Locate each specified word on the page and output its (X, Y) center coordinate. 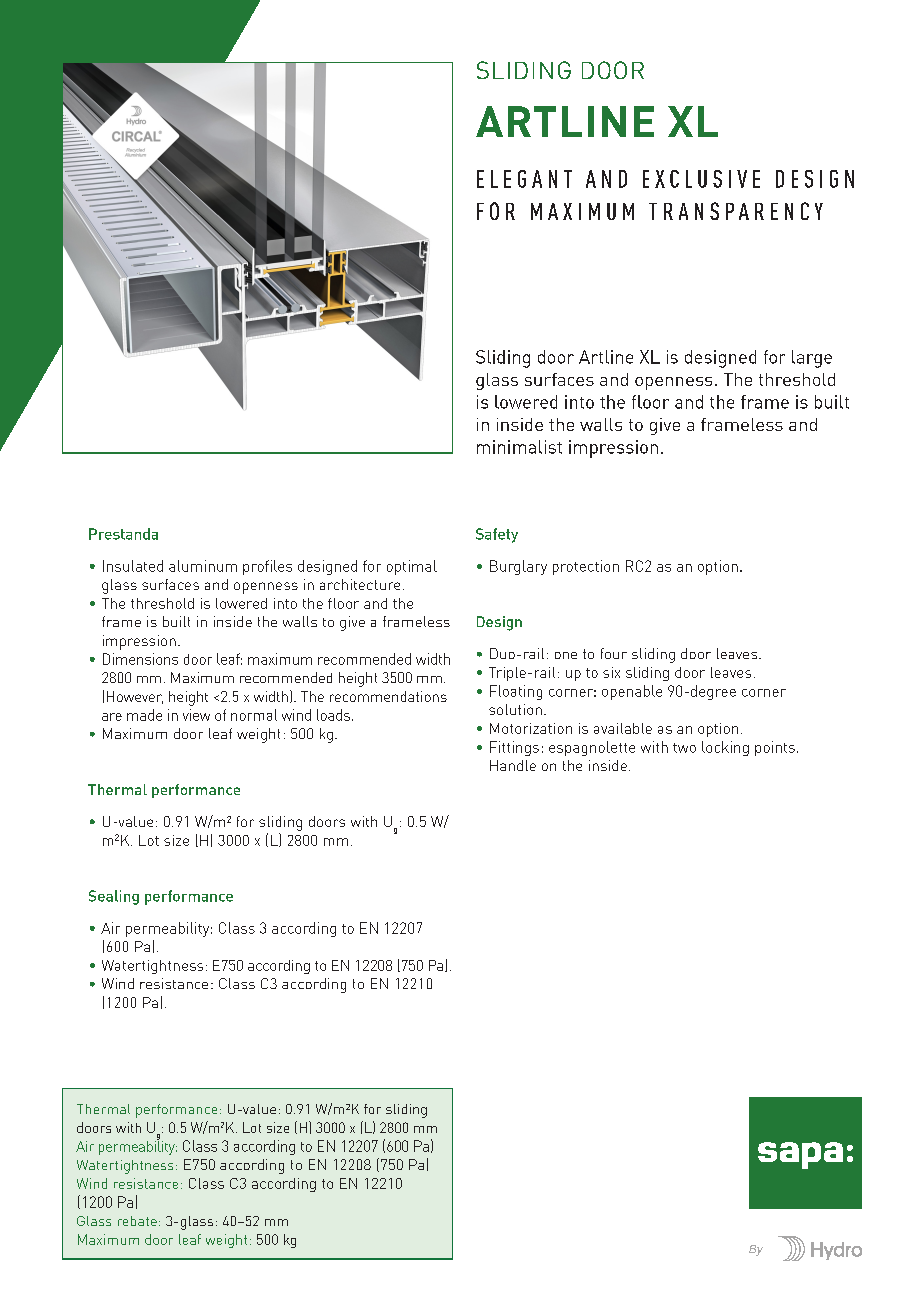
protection (586, 567)
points (775, 748)
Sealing (114, 897)
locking (725, 748)
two (684, 748)
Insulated (133, 566)
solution (515, 709)
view (196, 715)
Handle (513, 765)
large (812, 359)
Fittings (514, 748)
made (144, 715)
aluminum (203, 566)
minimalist (519, 447)
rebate (137, 1221)
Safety (497, 535)
